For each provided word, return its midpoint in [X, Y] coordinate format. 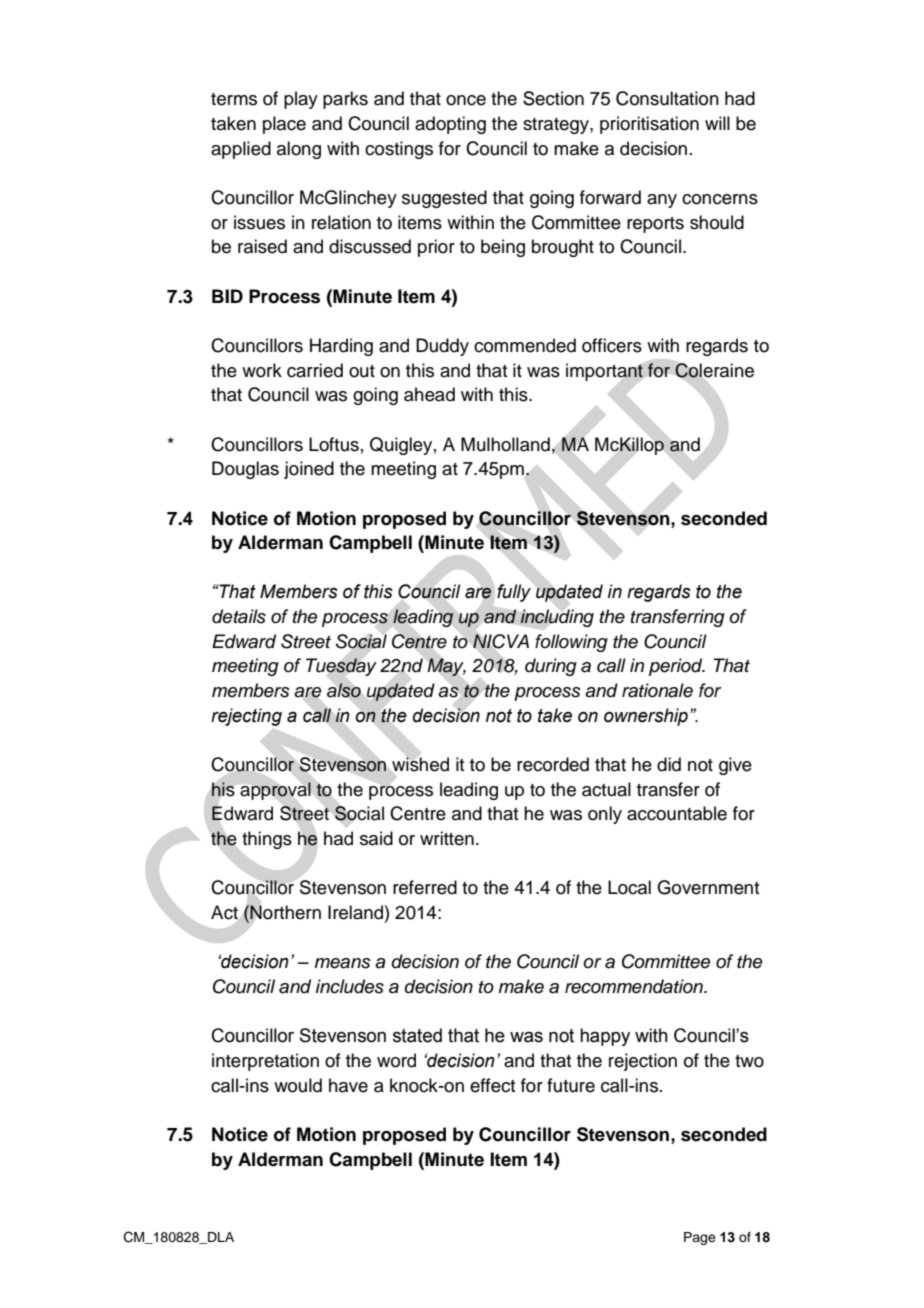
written [447, 838]
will [717, 123]
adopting [450, 125]
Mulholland [505, 444]
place [284, 125]
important [604, 372]
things [267, 840]
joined [309, 470]
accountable [677, 813]
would [298, 1085]
